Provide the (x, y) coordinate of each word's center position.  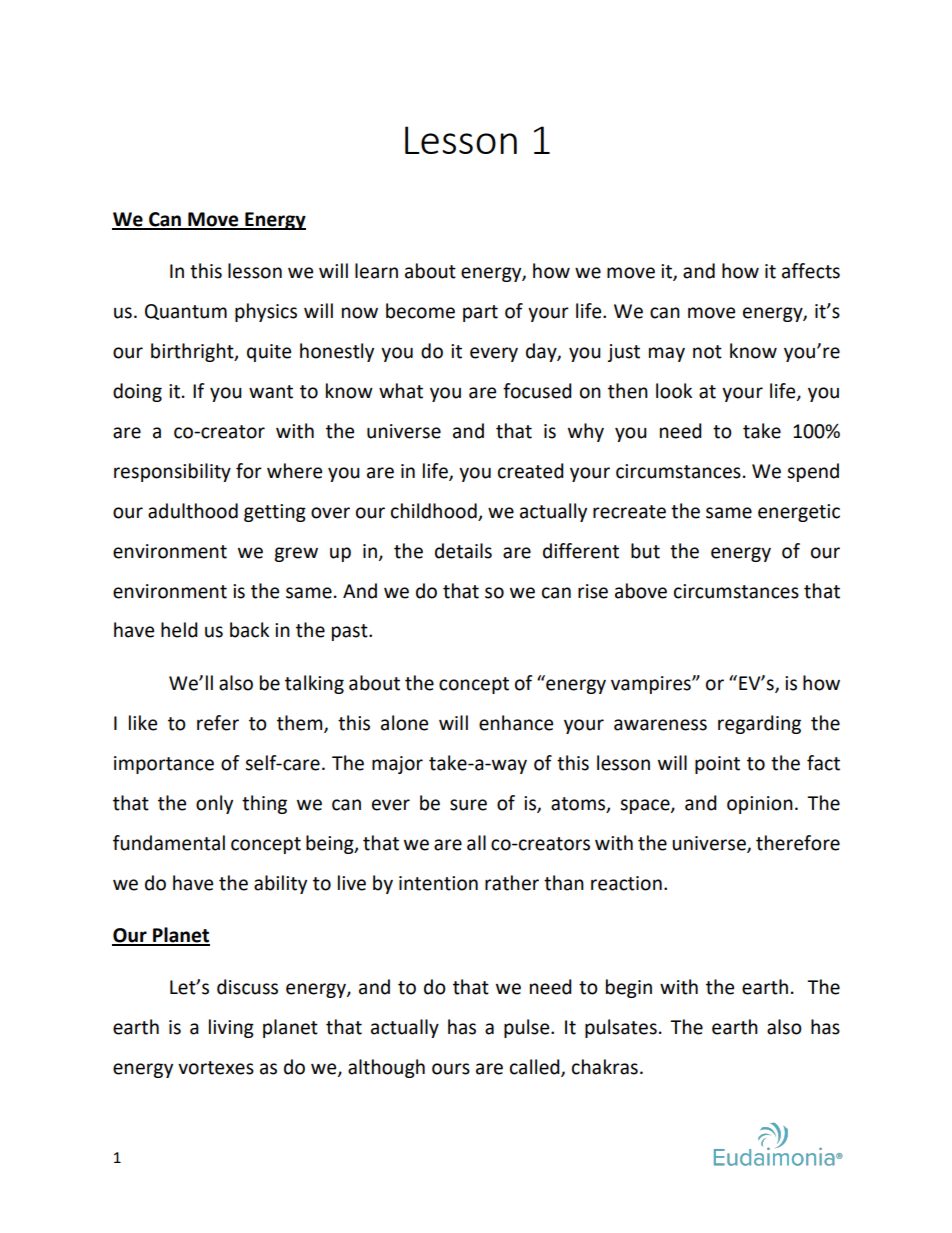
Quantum (186, 312)
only (214, 804)
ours (451, 1069)
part (480, 313)
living (231, 1028)
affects (811, 271)
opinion (760, 805)
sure (468, 805)
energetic (799, 513)
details (463, 551)
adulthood (193, 511)
